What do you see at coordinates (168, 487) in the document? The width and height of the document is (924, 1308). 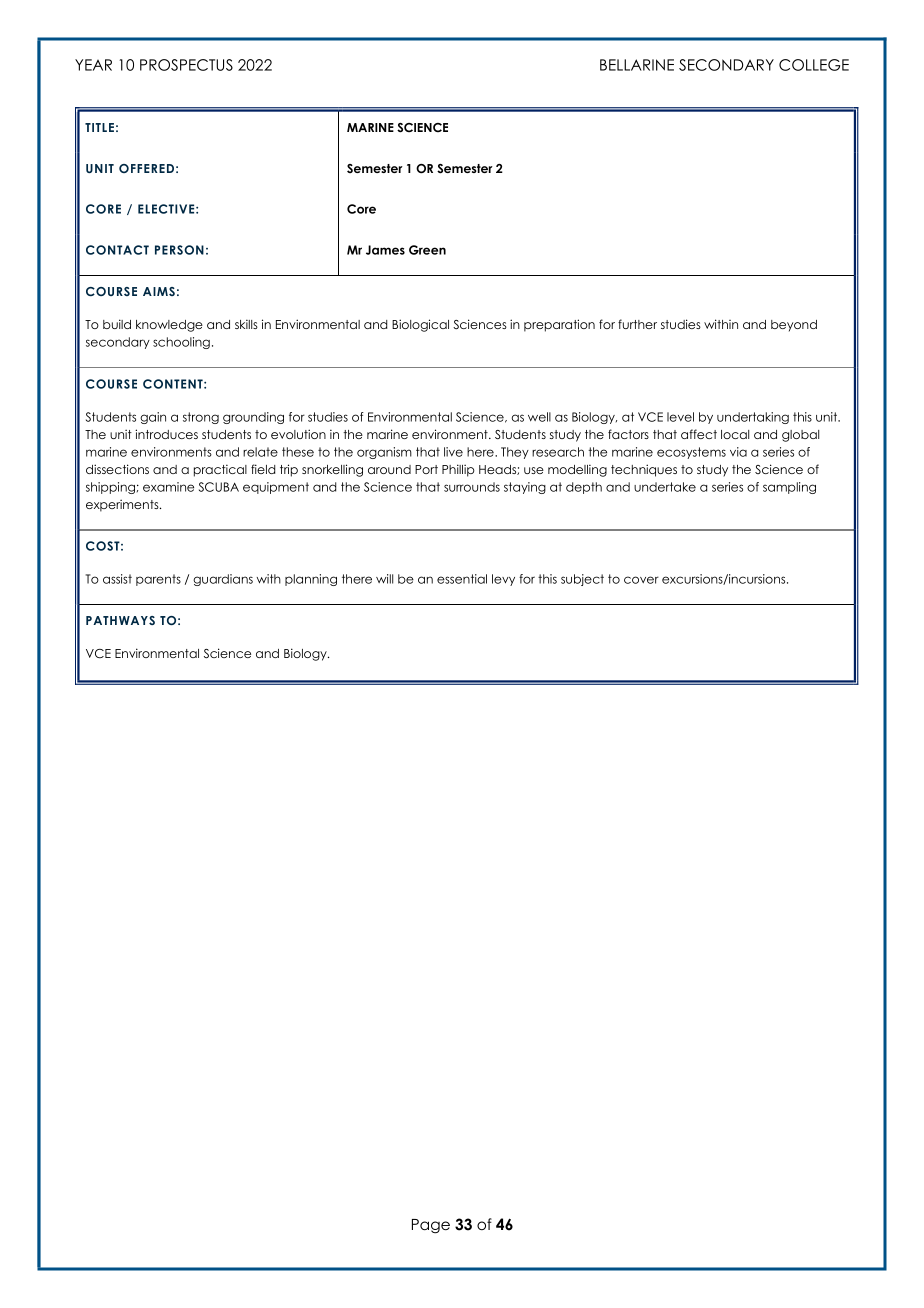 I see `examine` at bounding box center [168, 487].
